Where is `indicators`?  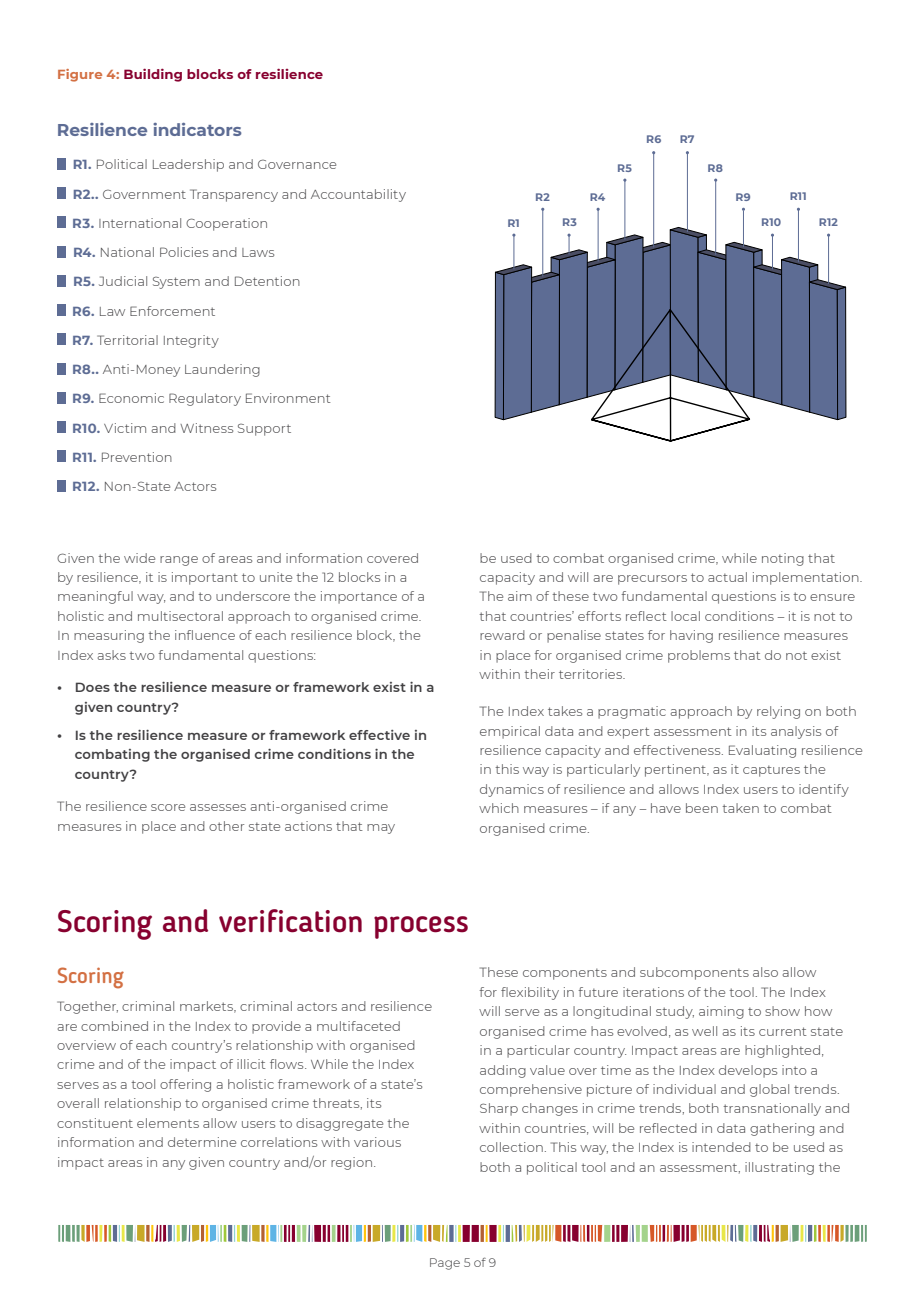
indicators is located at coordinates (197, 129).
